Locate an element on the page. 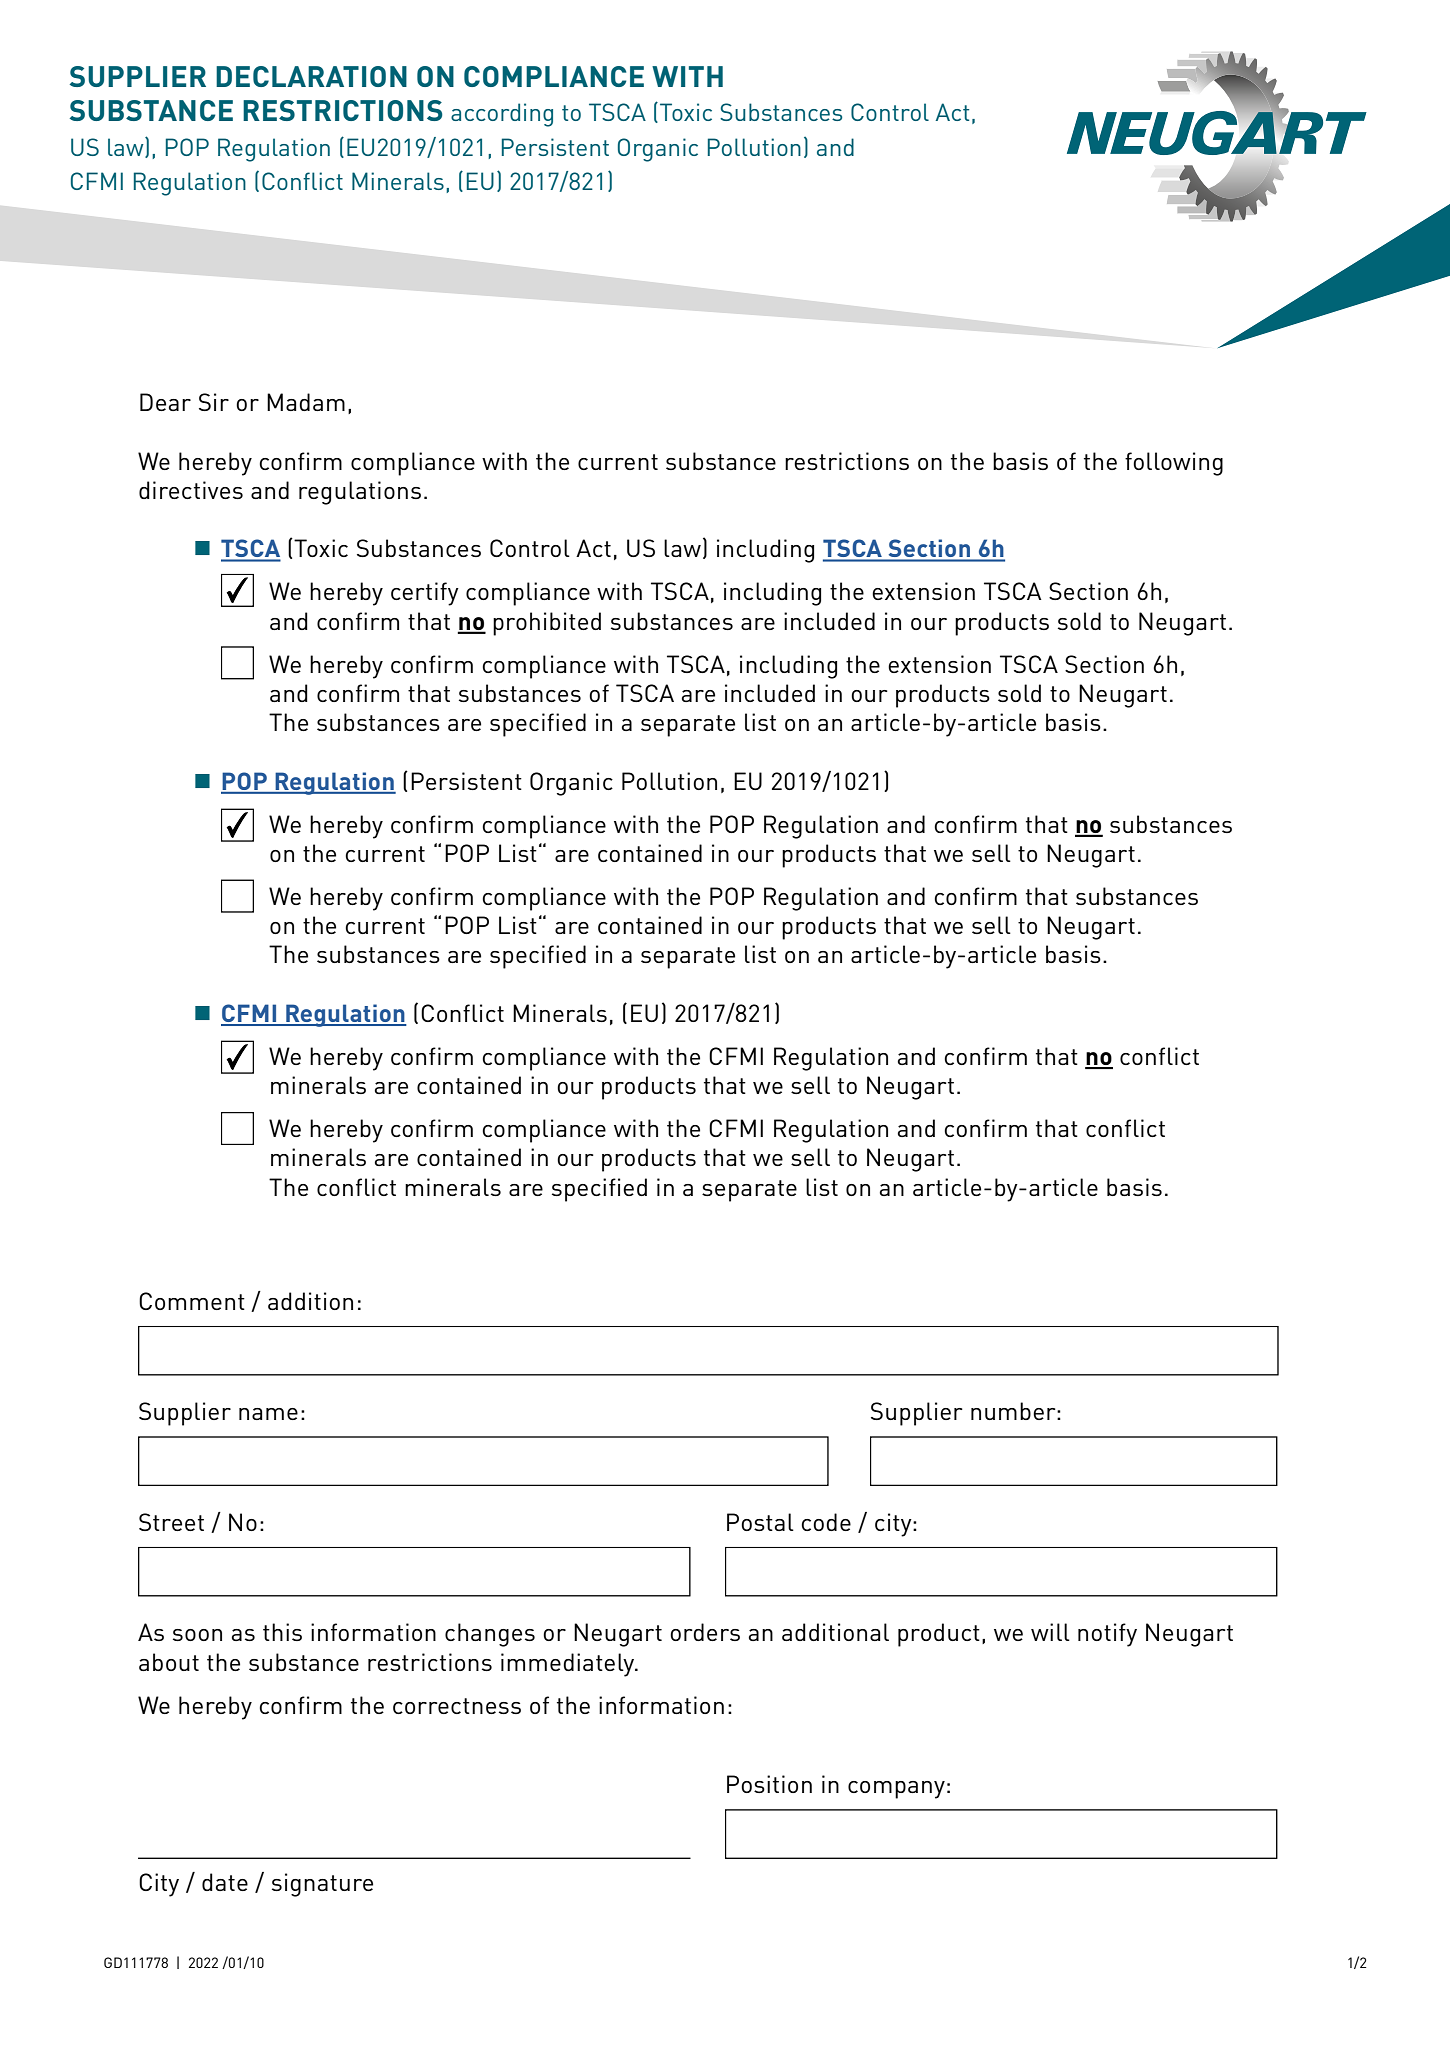 The image size is (1450, 2051). certify is located at coordinates (425, 594).
